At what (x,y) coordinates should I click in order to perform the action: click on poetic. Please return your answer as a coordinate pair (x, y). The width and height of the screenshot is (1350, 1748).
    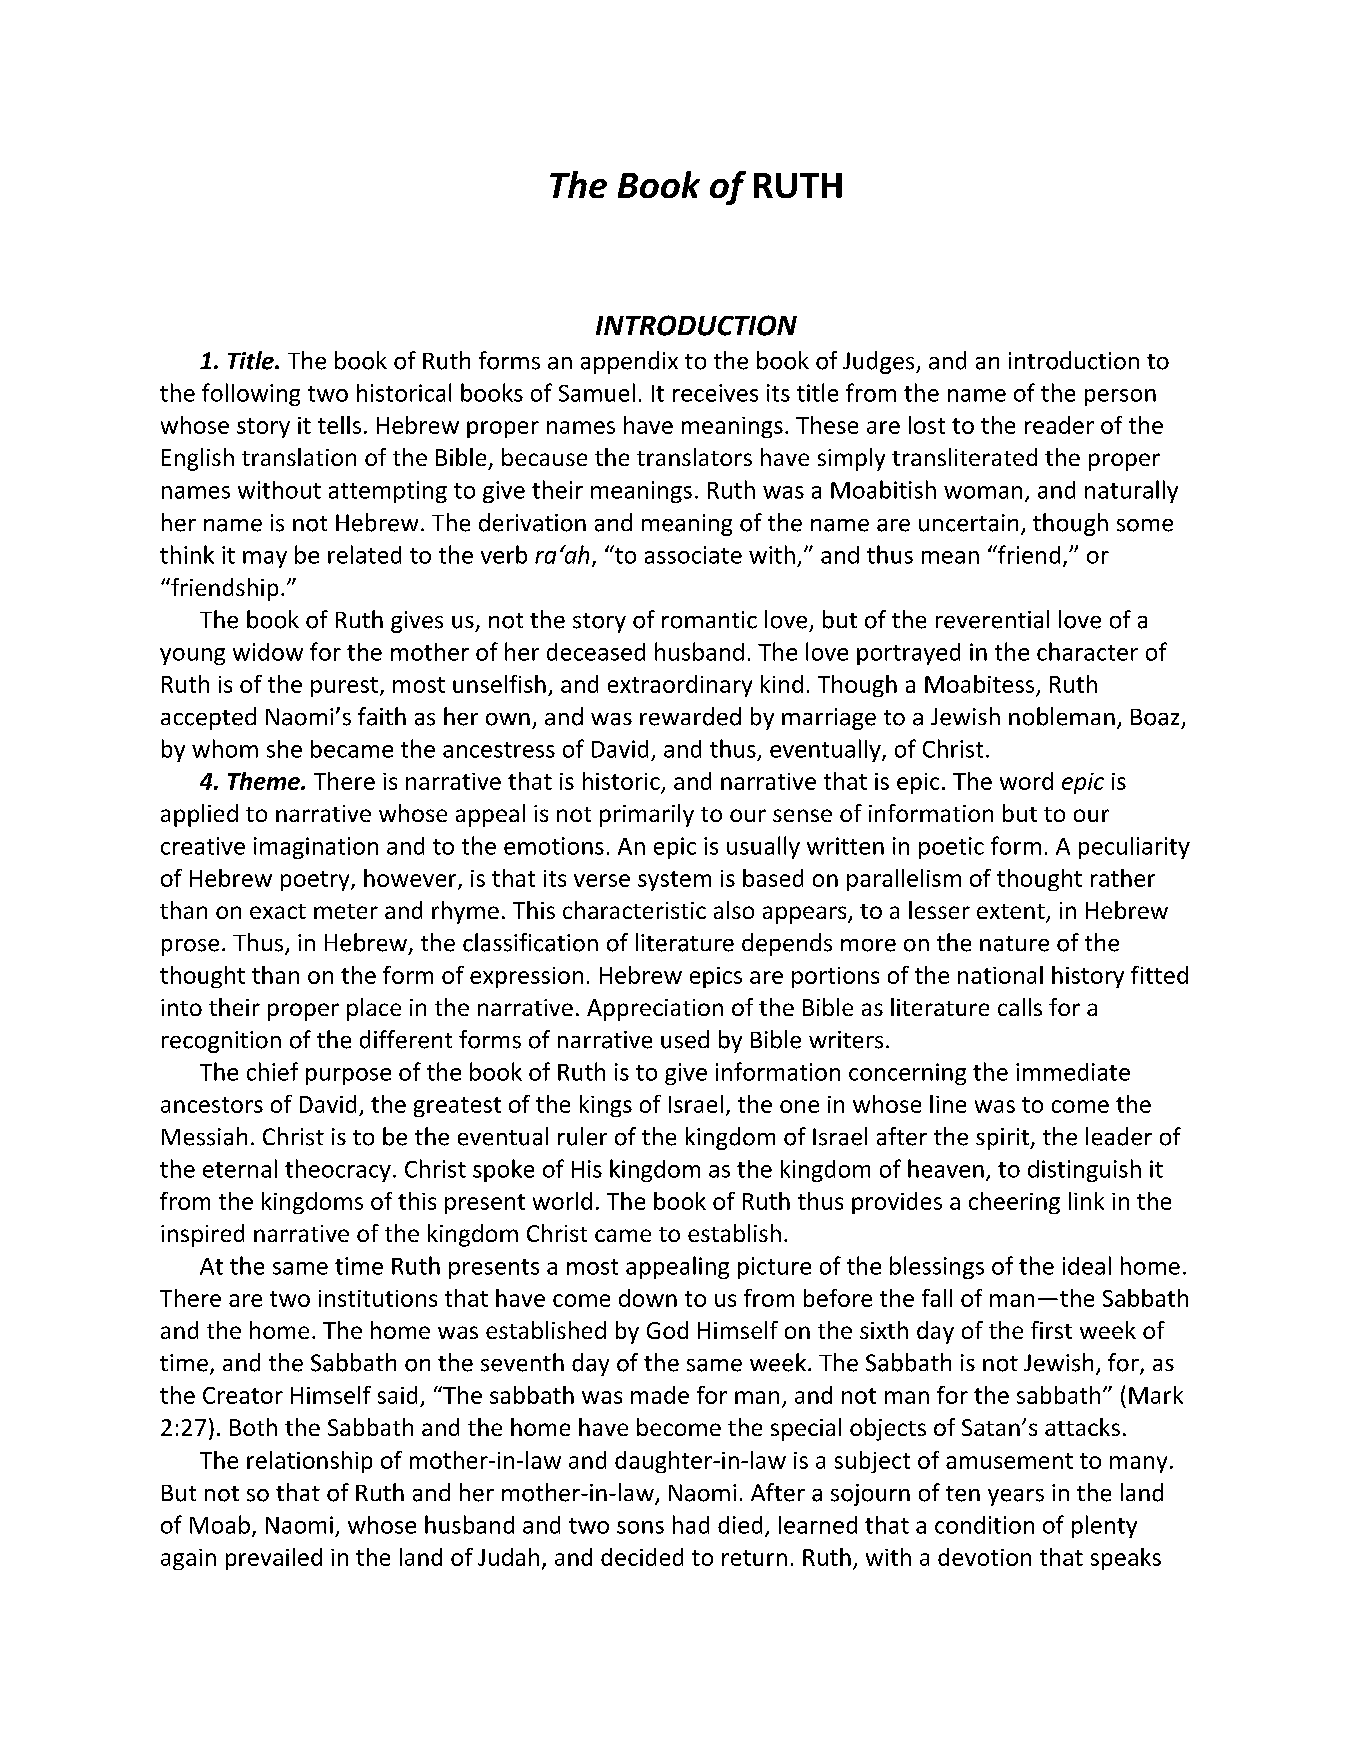
    Looking at the image, I should click on (951, 848).
